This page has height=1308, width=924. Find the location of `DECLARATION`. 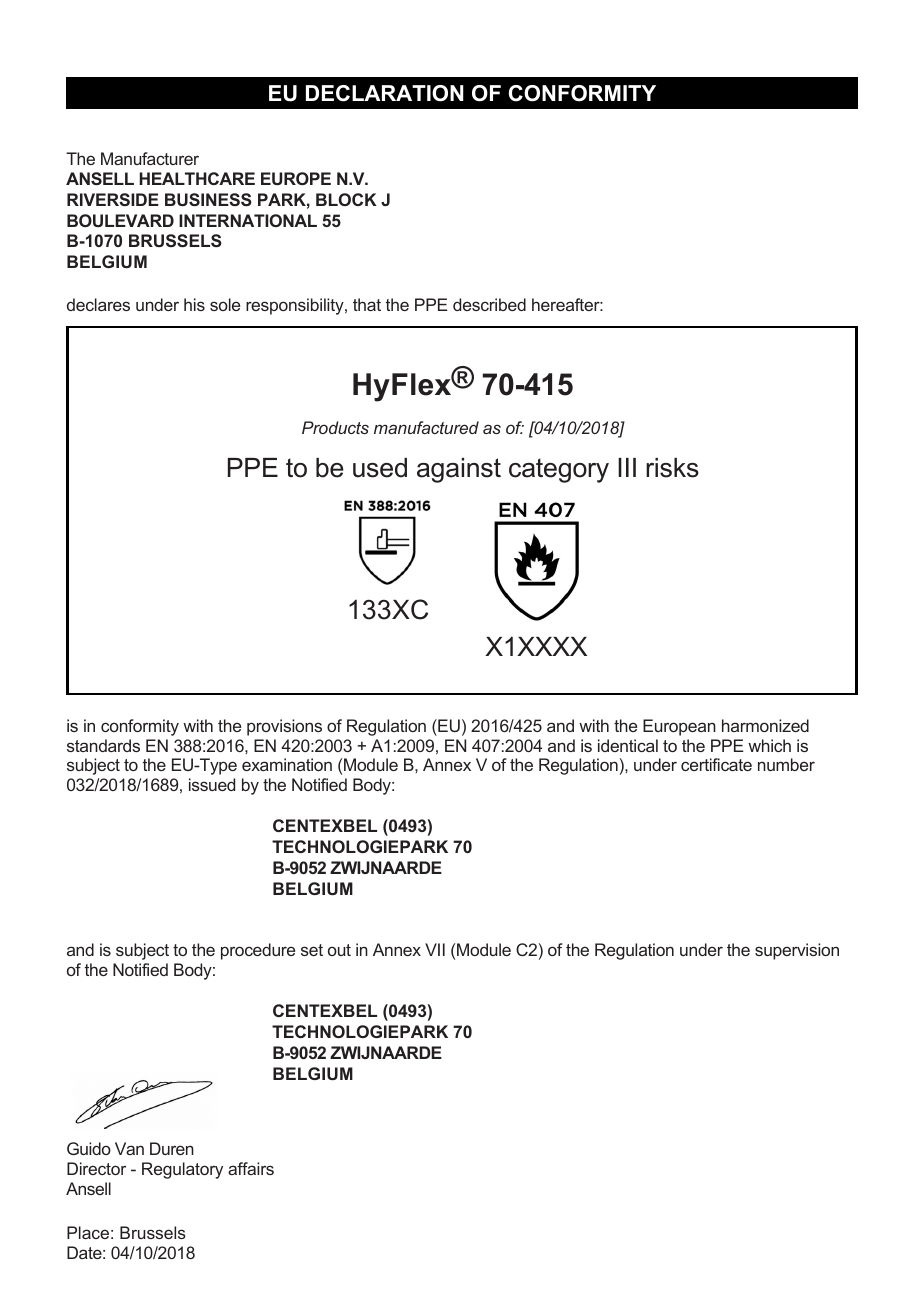

DECLARATION is located at coordinates (385, 93).
